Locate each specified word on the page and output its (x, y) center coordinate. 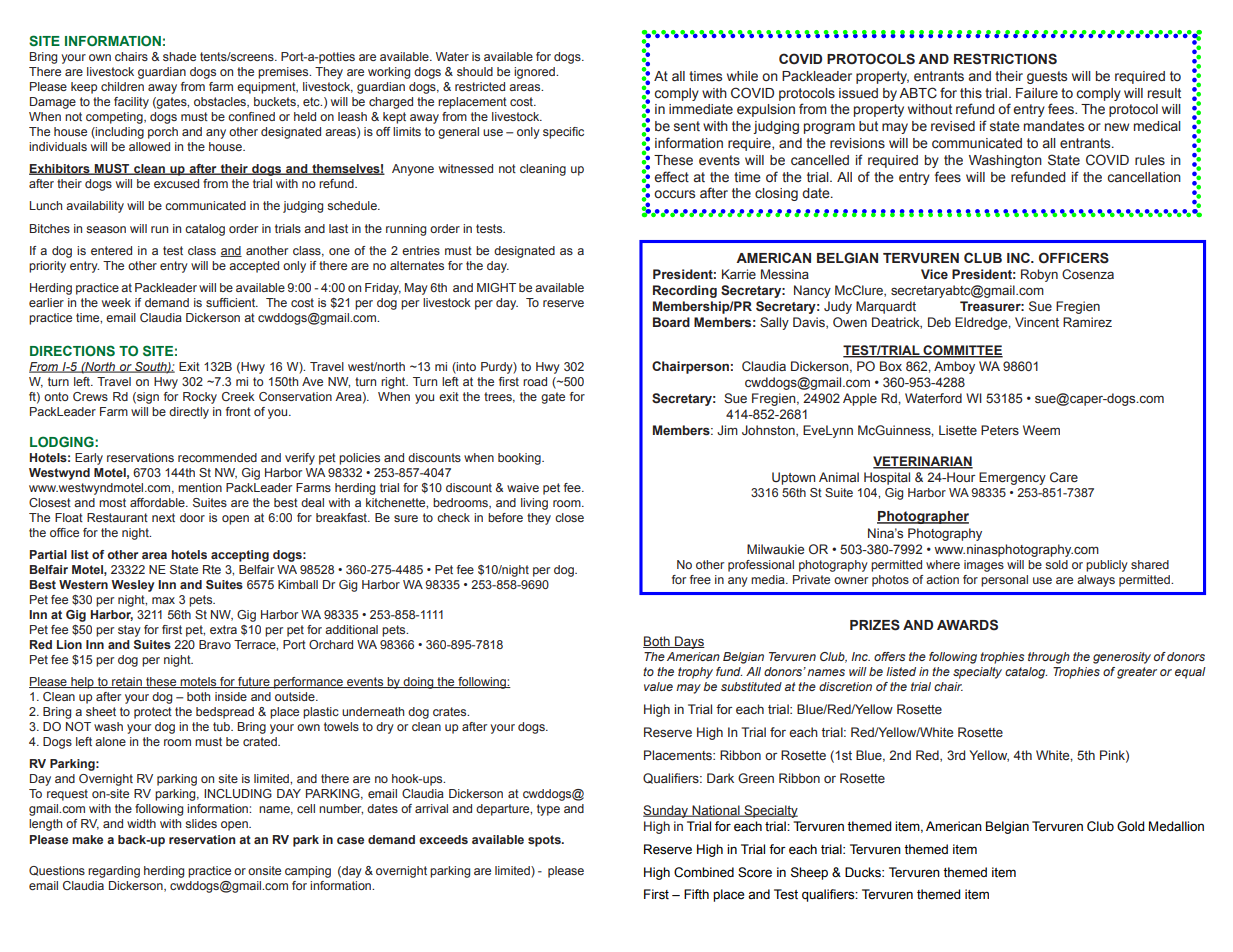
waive (523, 487)
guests (1047, 77)
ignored (535, 73)
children (122, 86)
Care (1064, 477)
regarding (114, 872)
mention (200, 487)
